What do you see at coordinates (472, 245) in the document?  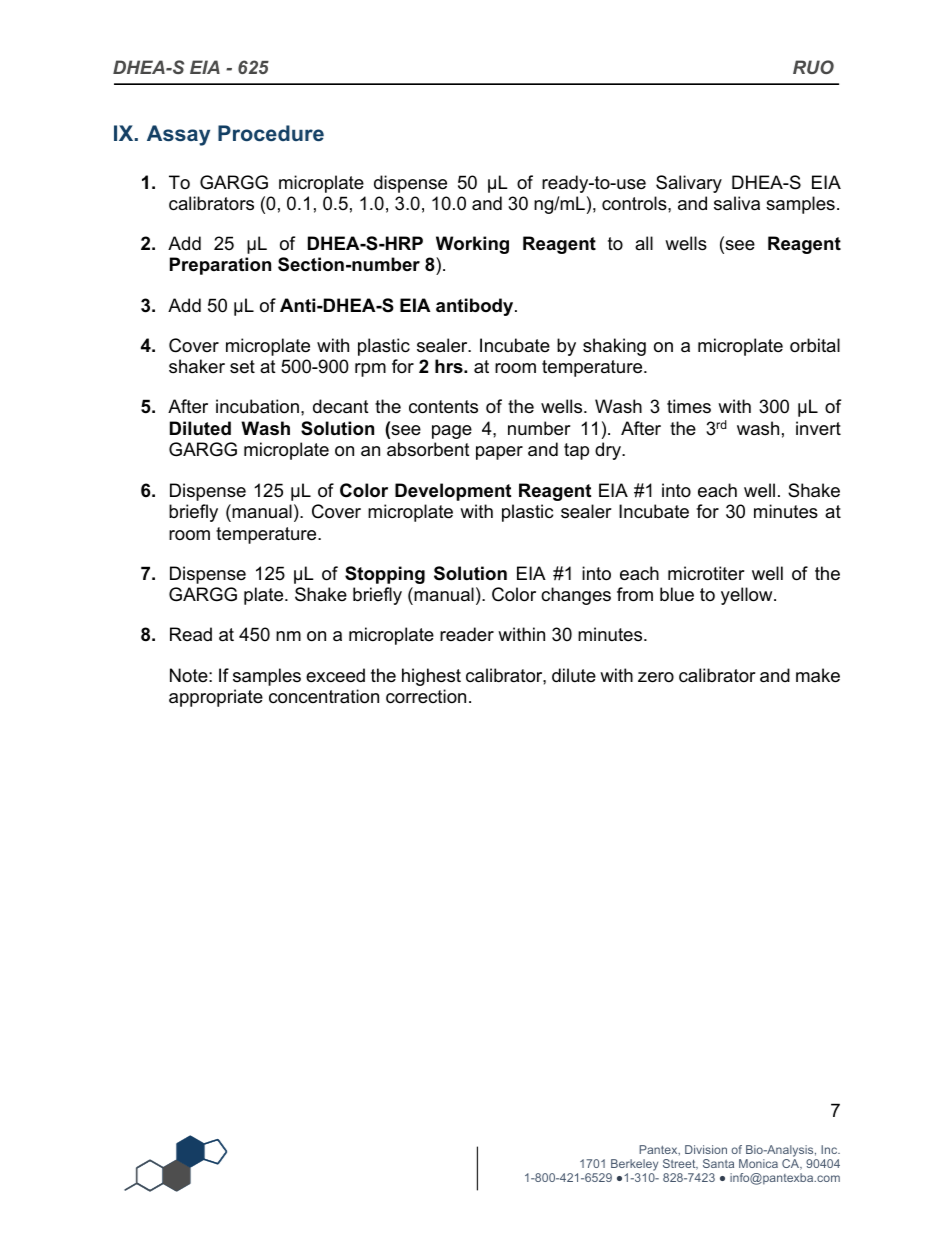 I see `Working` at bounding box center [472, 245].
